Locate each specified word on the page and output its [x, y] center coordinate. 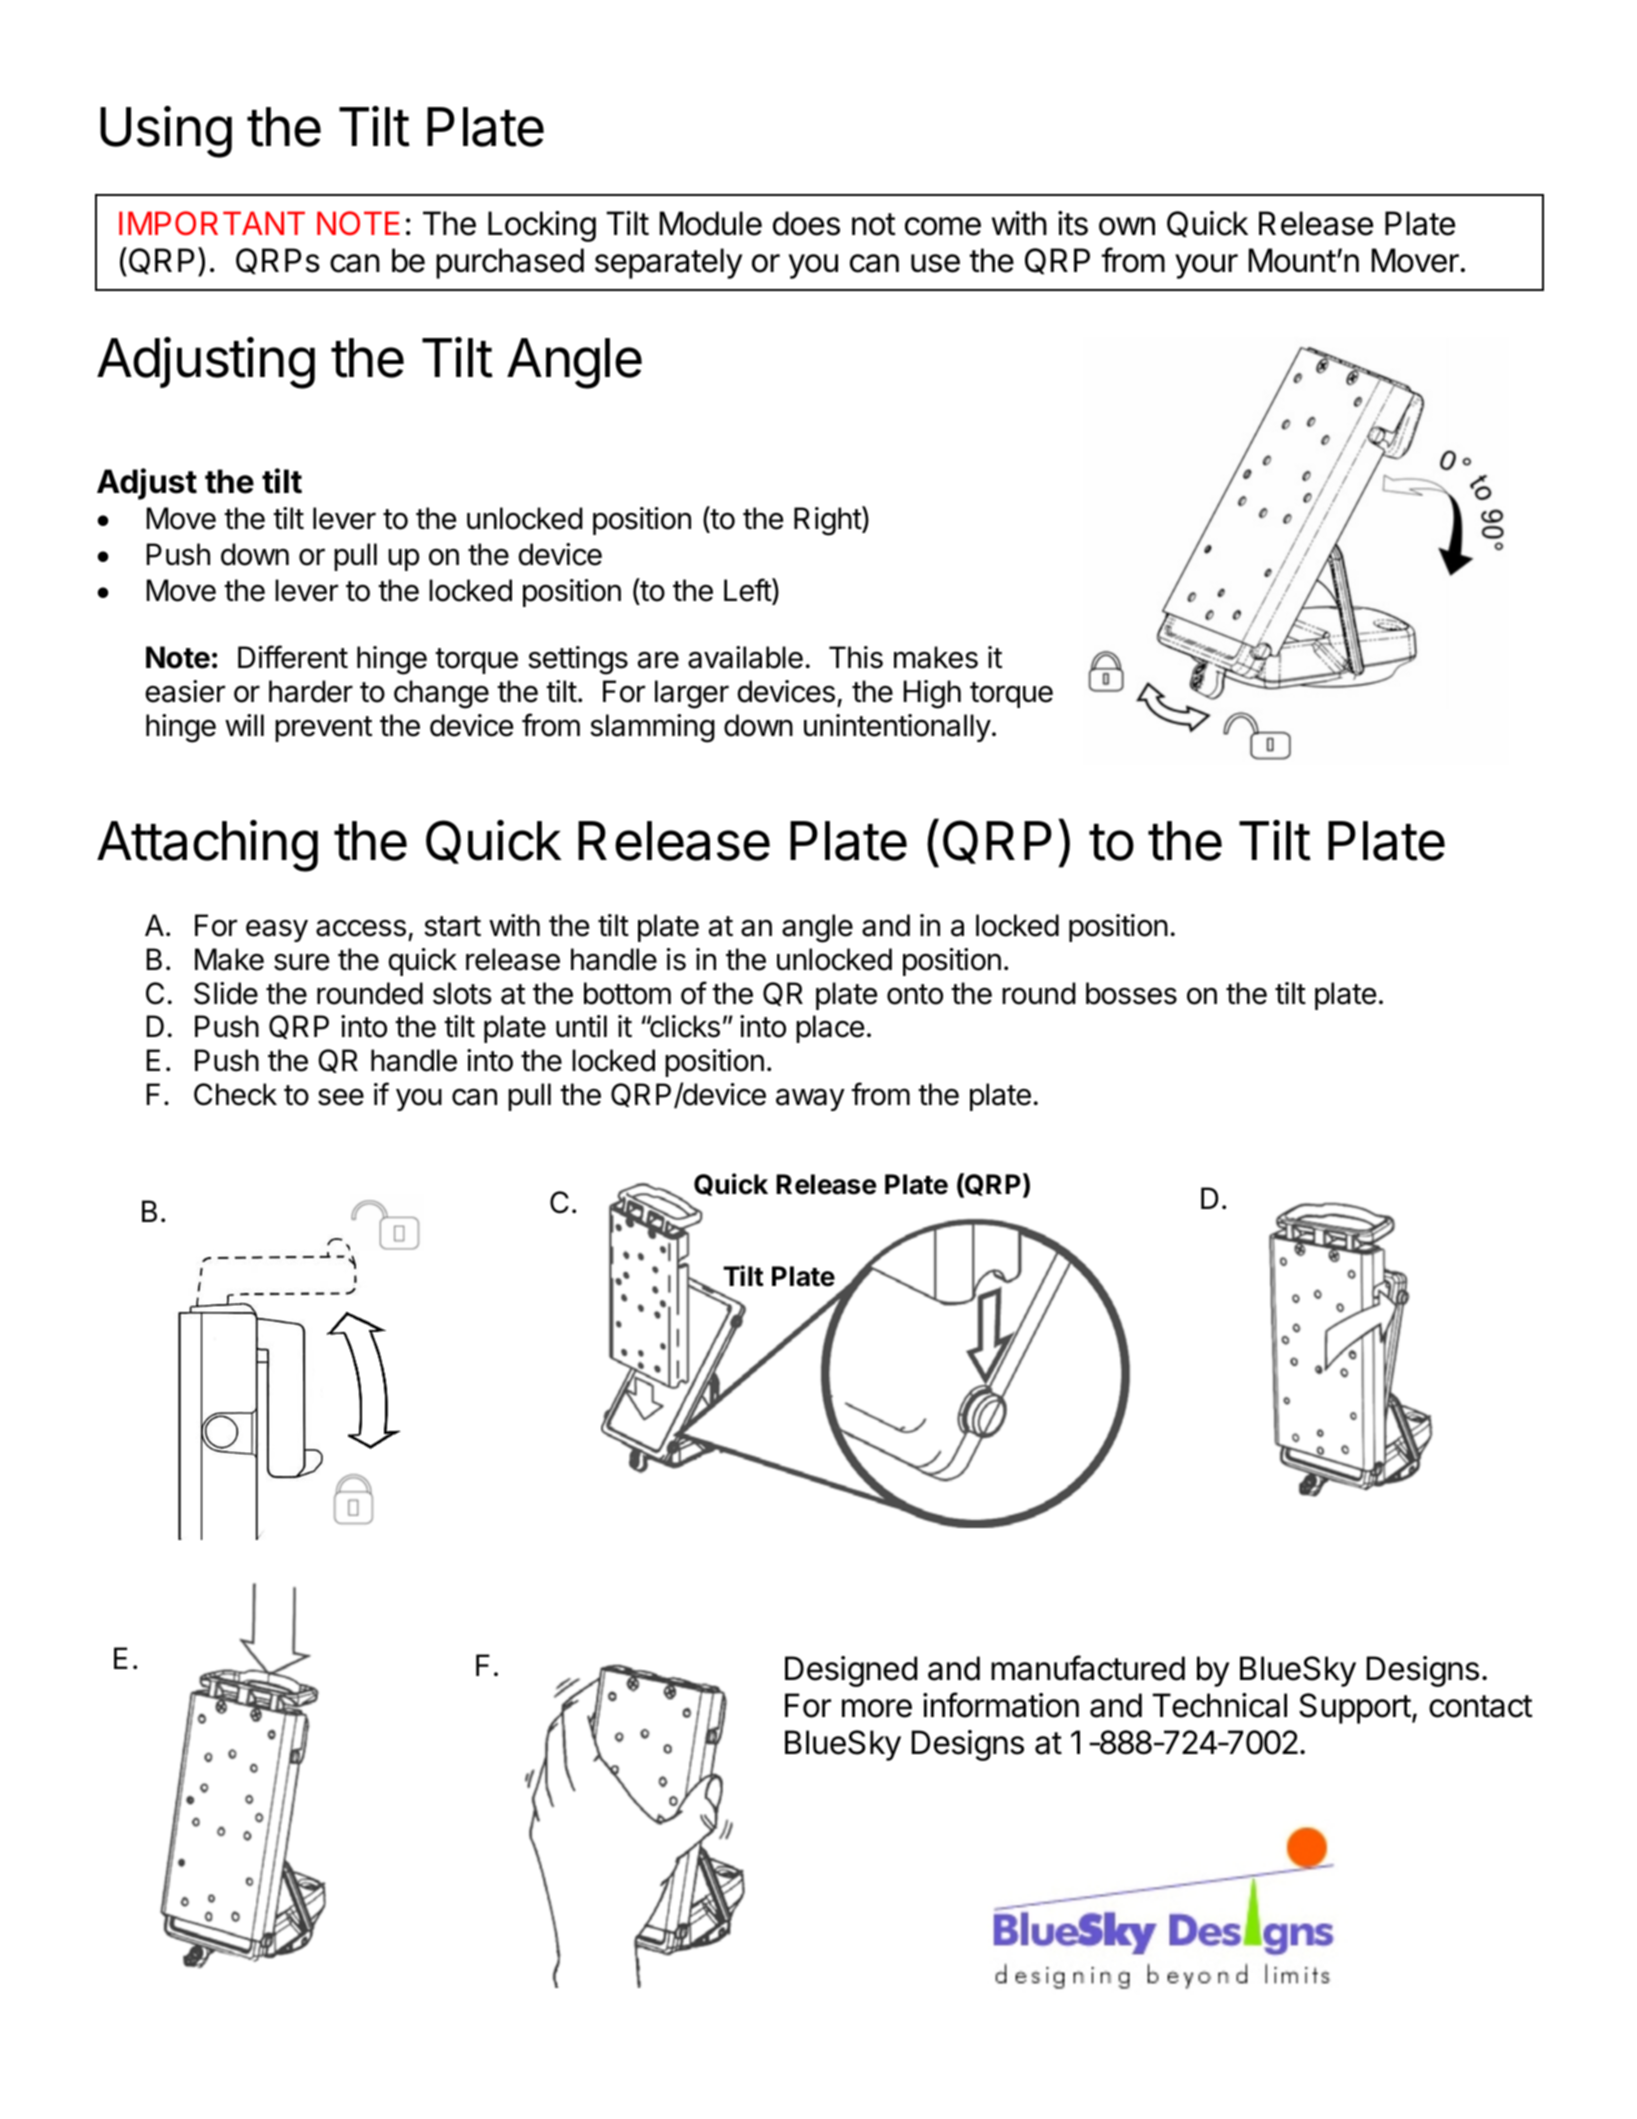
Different [293, 657]
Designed [851, 1671]
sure [301, 962]
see [341, 1097]
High [932, 694]
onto [915, 994]
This [856, 657]
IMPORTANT [212, 223]
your [1206, 266]
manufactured [1088, 1668]
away [810, 1099]
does [806, 223]
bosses [1131, 993]
